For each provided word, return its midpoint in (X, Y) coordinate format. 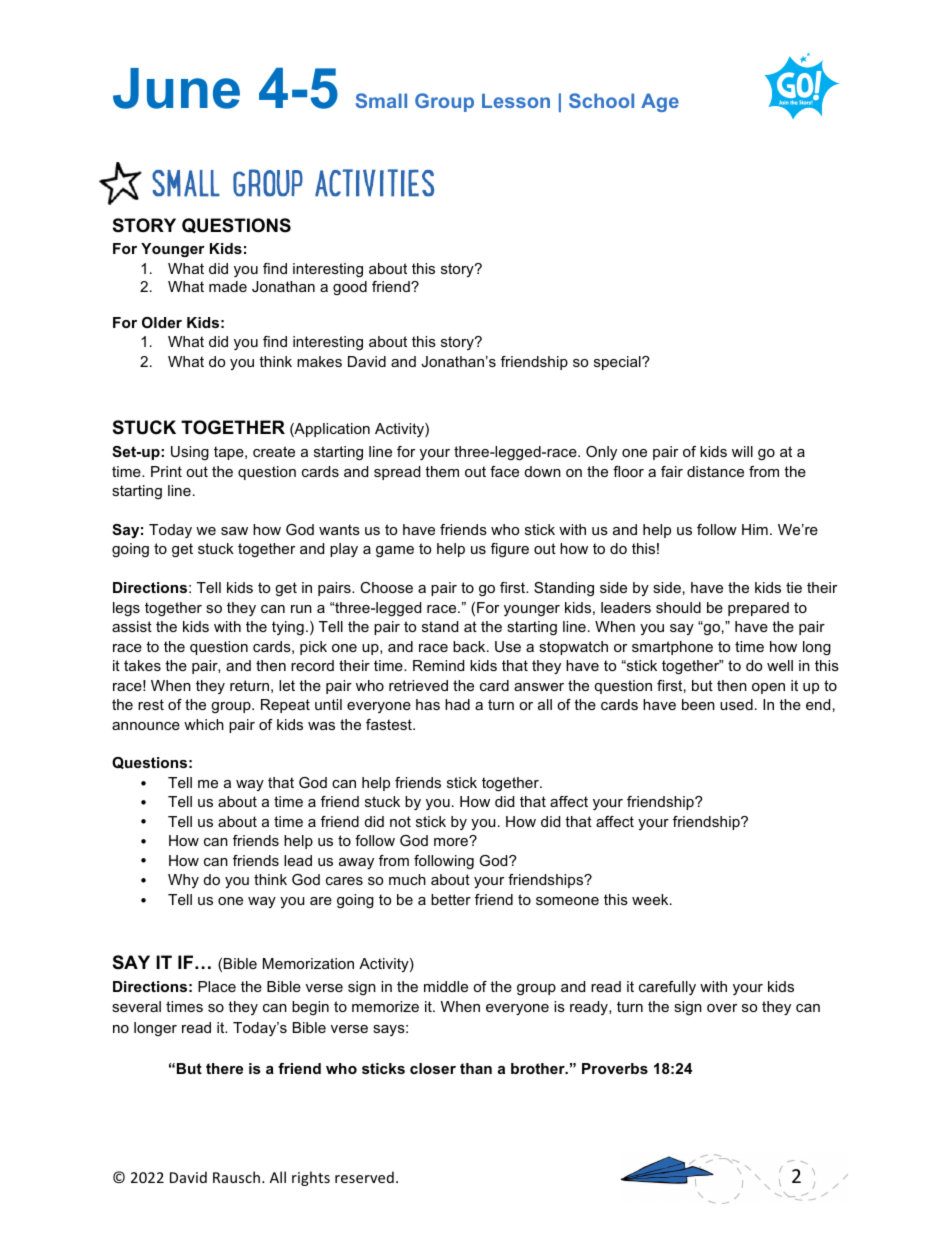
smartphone (672, 648)
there (224, 1068)
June (176, 88)
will (742, 451)
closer (433, 1068)
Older (162, 322)
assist (132, 626)
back (470, 646)
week (651, 899)
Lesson (516, 101)
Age (660, 102)
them (442, 471)
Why (183, 881)
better (451, 899)
